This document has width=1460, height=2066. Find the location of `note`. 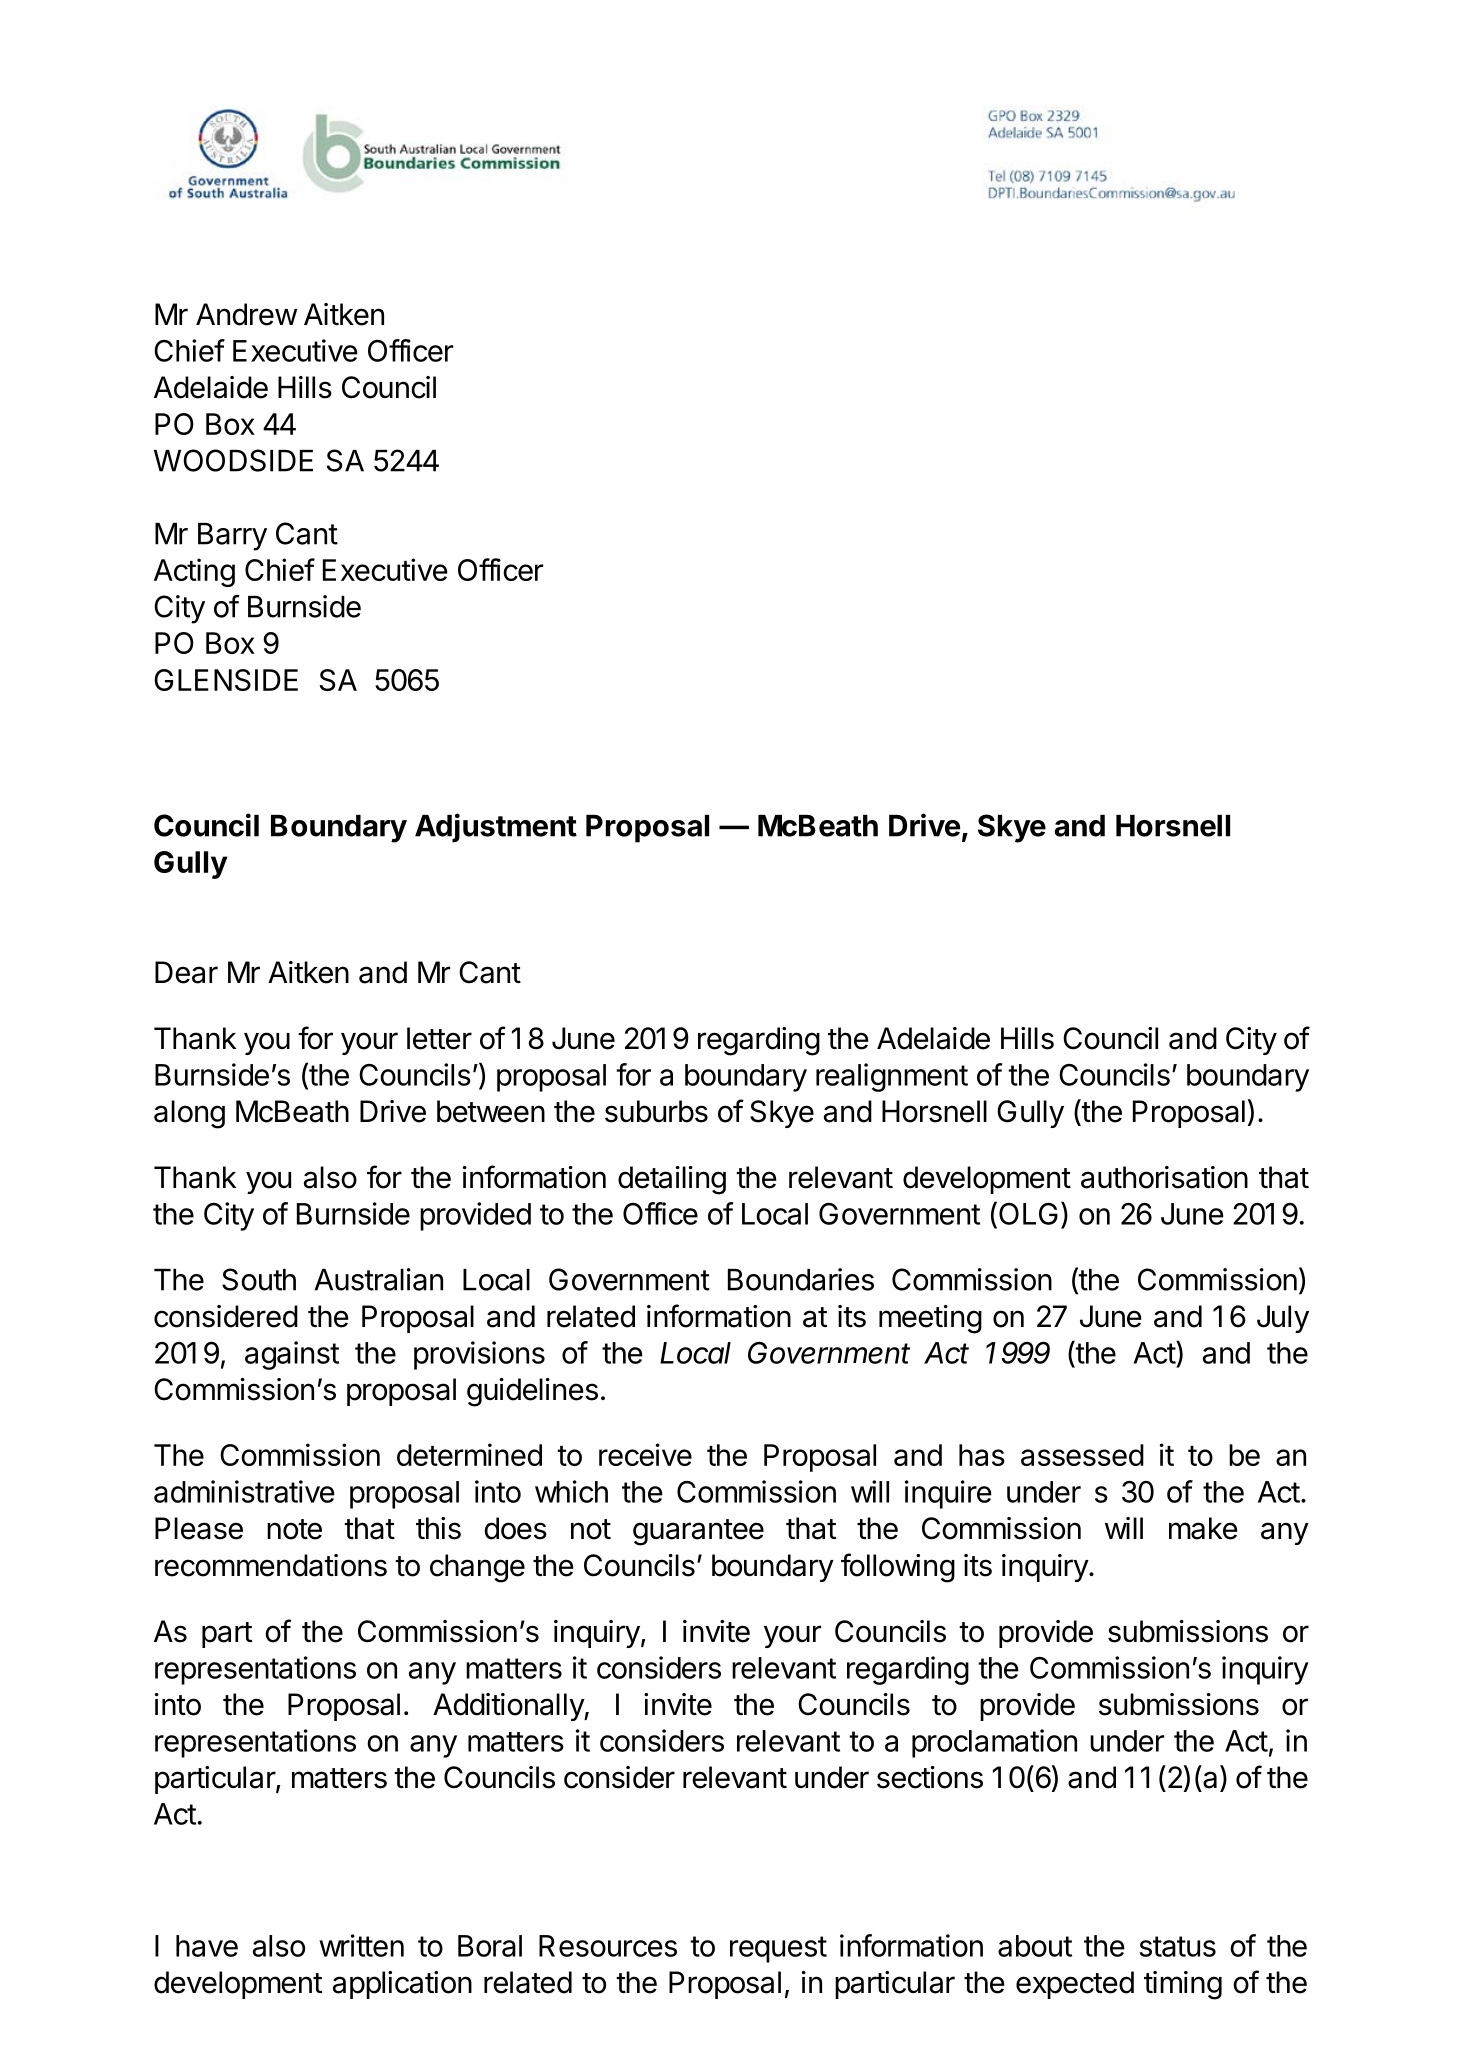

note is located at coordinates (294, 1529).
